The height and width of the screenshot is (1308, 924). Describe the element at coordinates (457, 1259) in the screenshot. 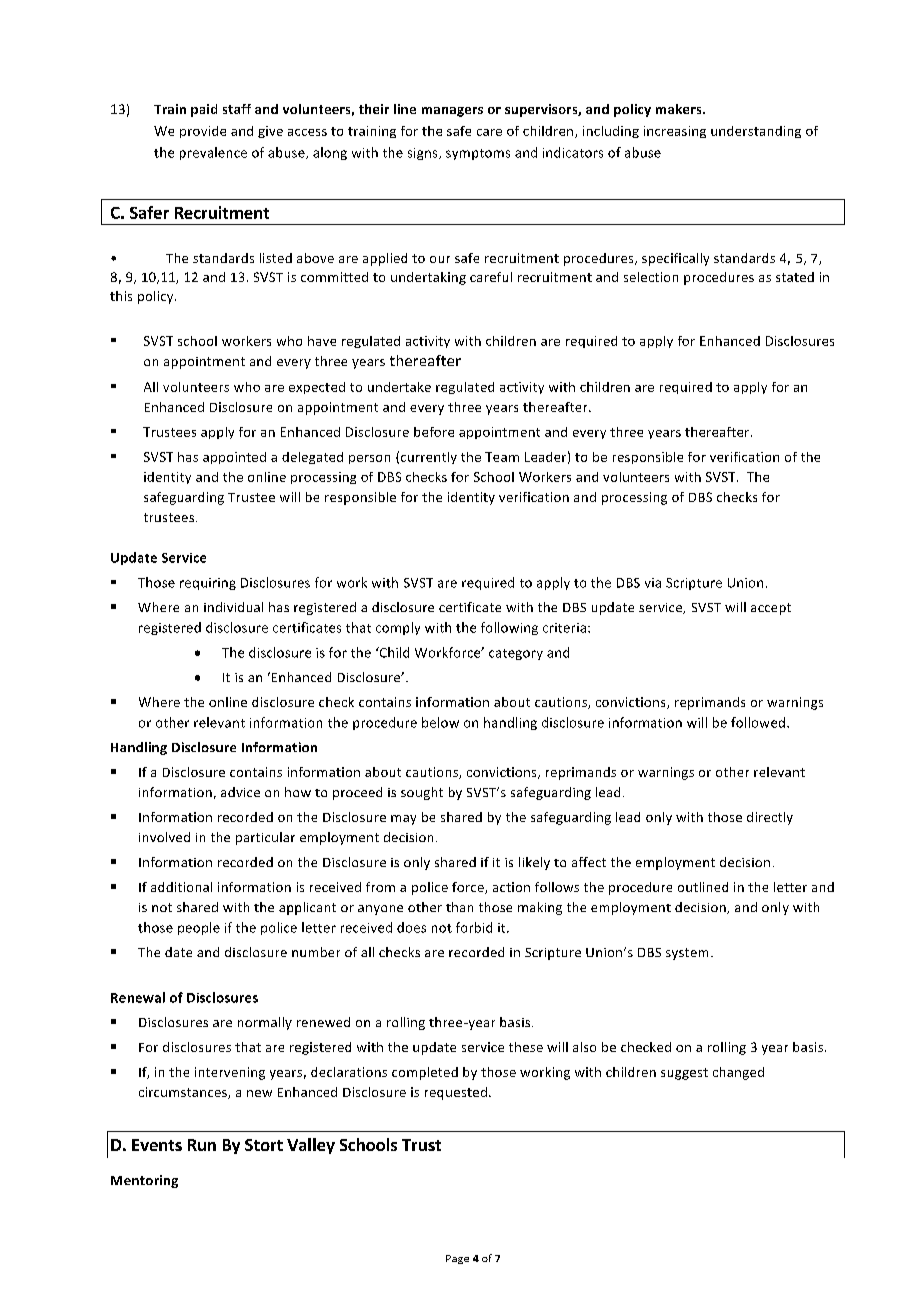

I see `Page` at that location.
